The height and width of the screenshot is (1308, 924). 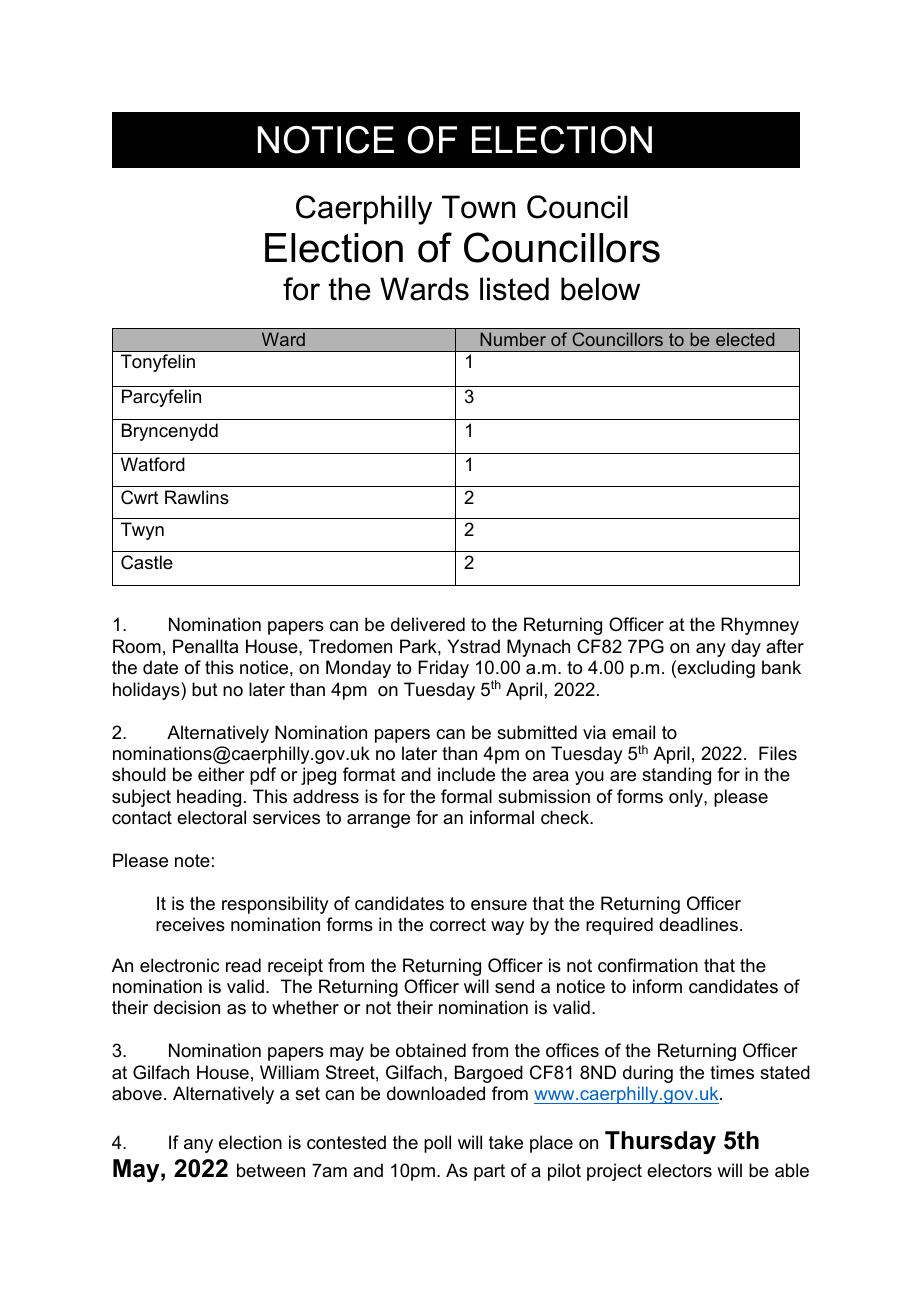 I want to click on below, so click(x=600, y=289).
